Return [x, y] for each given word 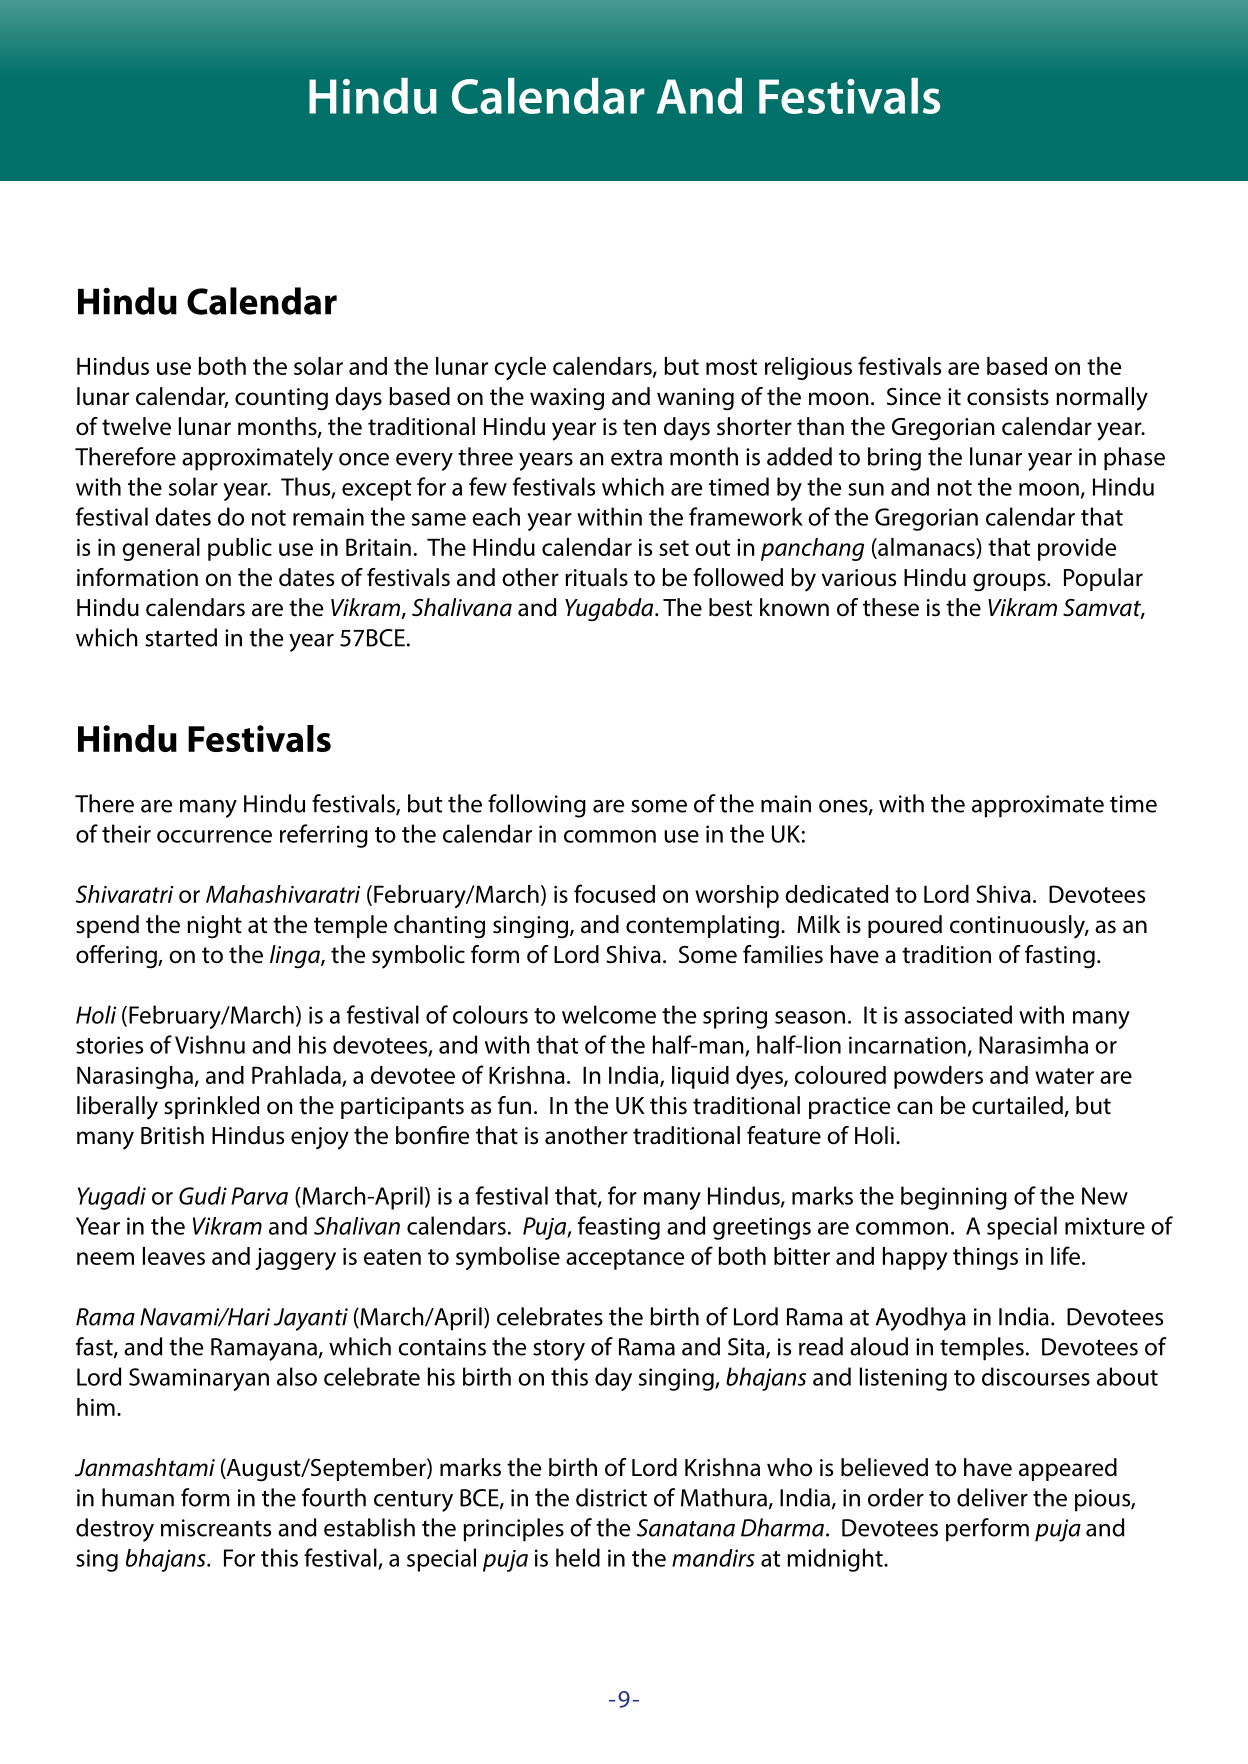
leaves [174, 1256]
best [730, 607]
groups [1010, 582]
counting [281, 399]
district [611, 1497]
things [985, 1258]
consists [1008, 397]
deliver [992, 1497]
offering [117, 957]
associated [958, 1014]
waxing [567, 399]
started [181, 637]
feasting [619, 1228]
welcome [609, 1014]
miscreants [216, 1528]
